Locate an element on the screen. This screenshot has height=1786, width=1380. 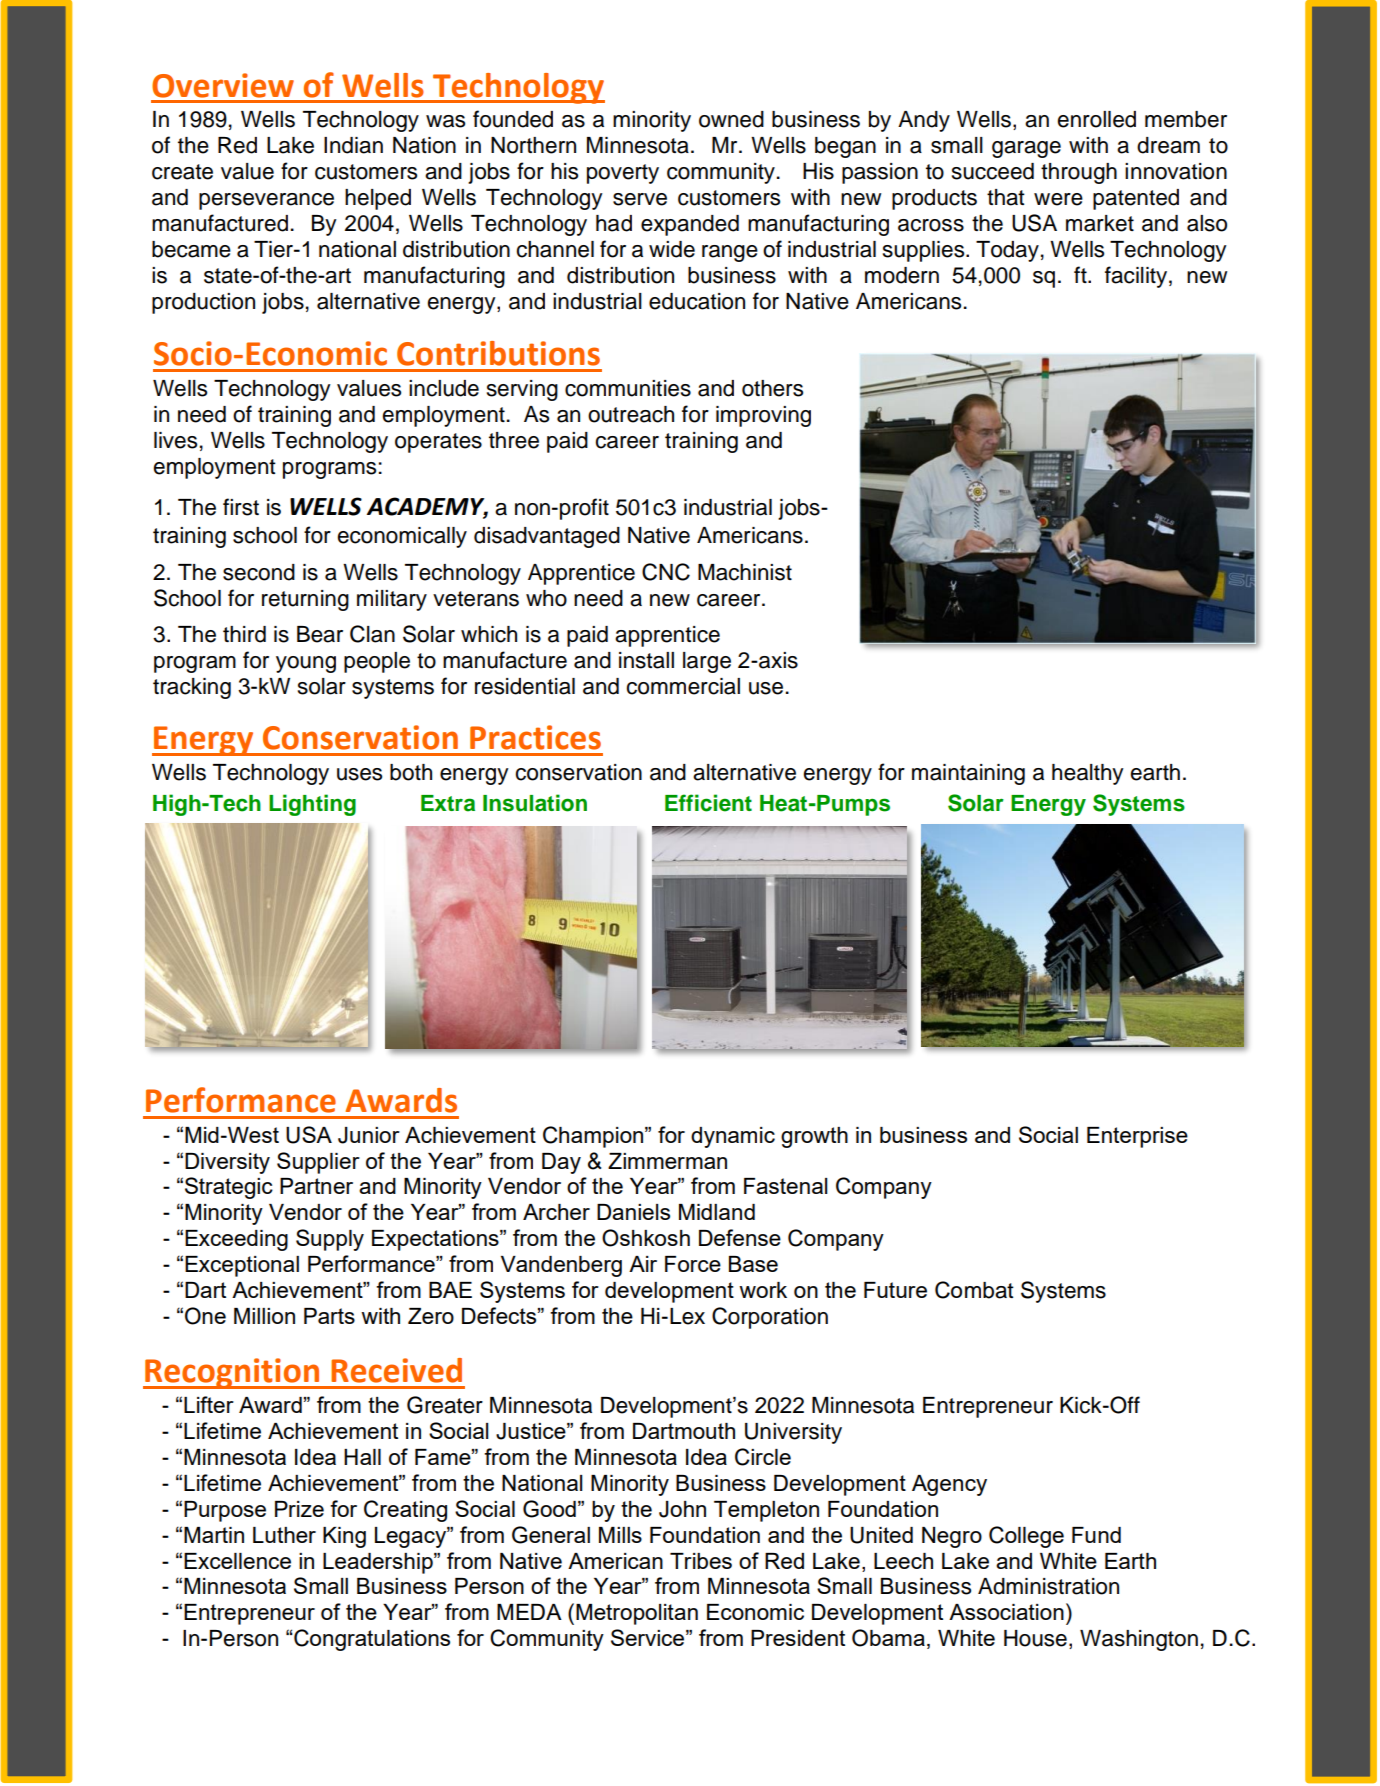
dynamic is located at coordinates (733, 1137).
